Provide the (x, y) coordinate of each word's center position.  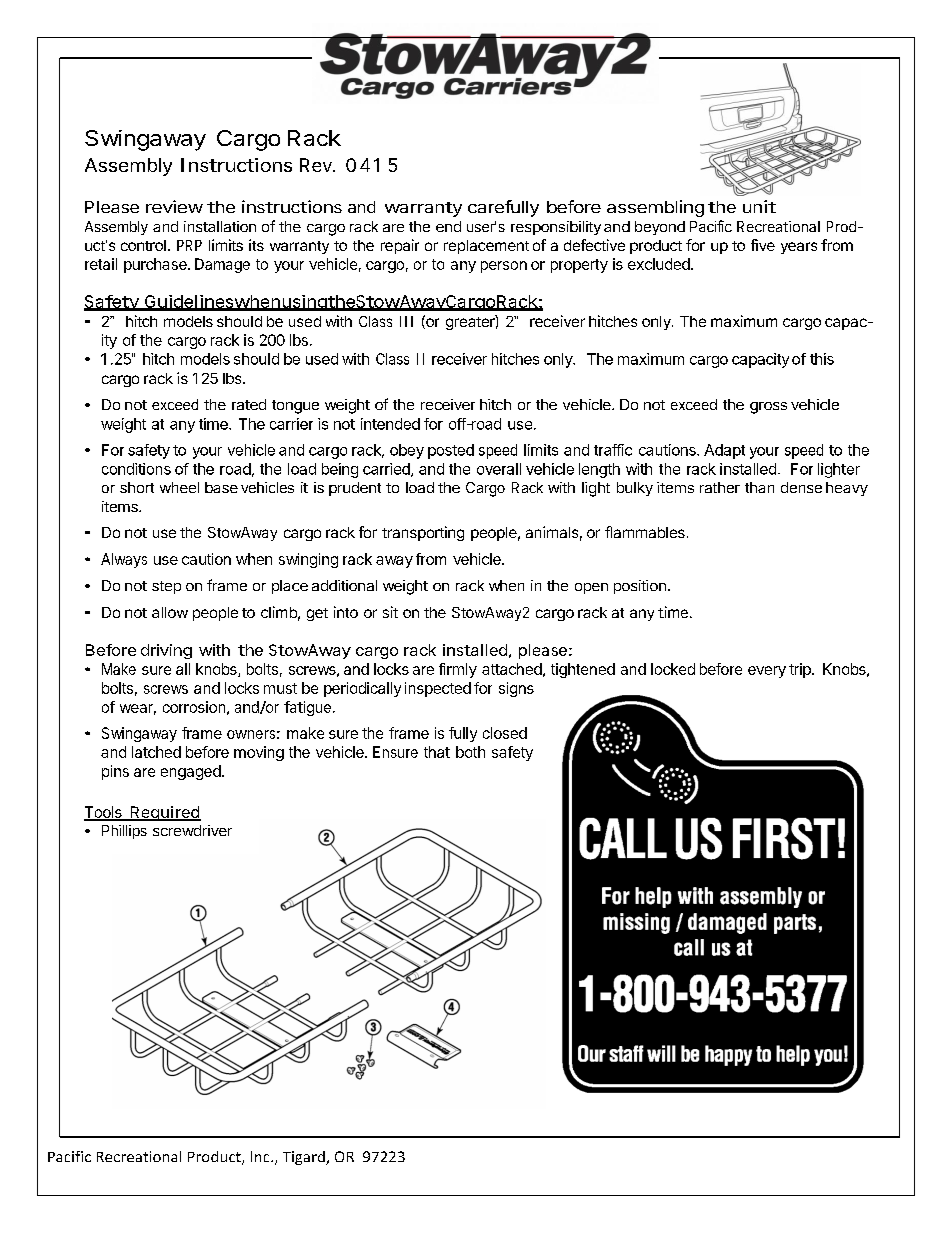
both (470, 752)
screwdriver (192, 830)
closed (505, 733)
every (767, 672)
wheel (179, 487)
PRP (189, 245)
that (437, 752)
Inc (261, 1156)
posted (451, 451)
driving (166, 651)
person (504, 267)
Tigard (305, 1158)
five (763, 245)
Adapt (724, 451)
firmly (458, 670)
